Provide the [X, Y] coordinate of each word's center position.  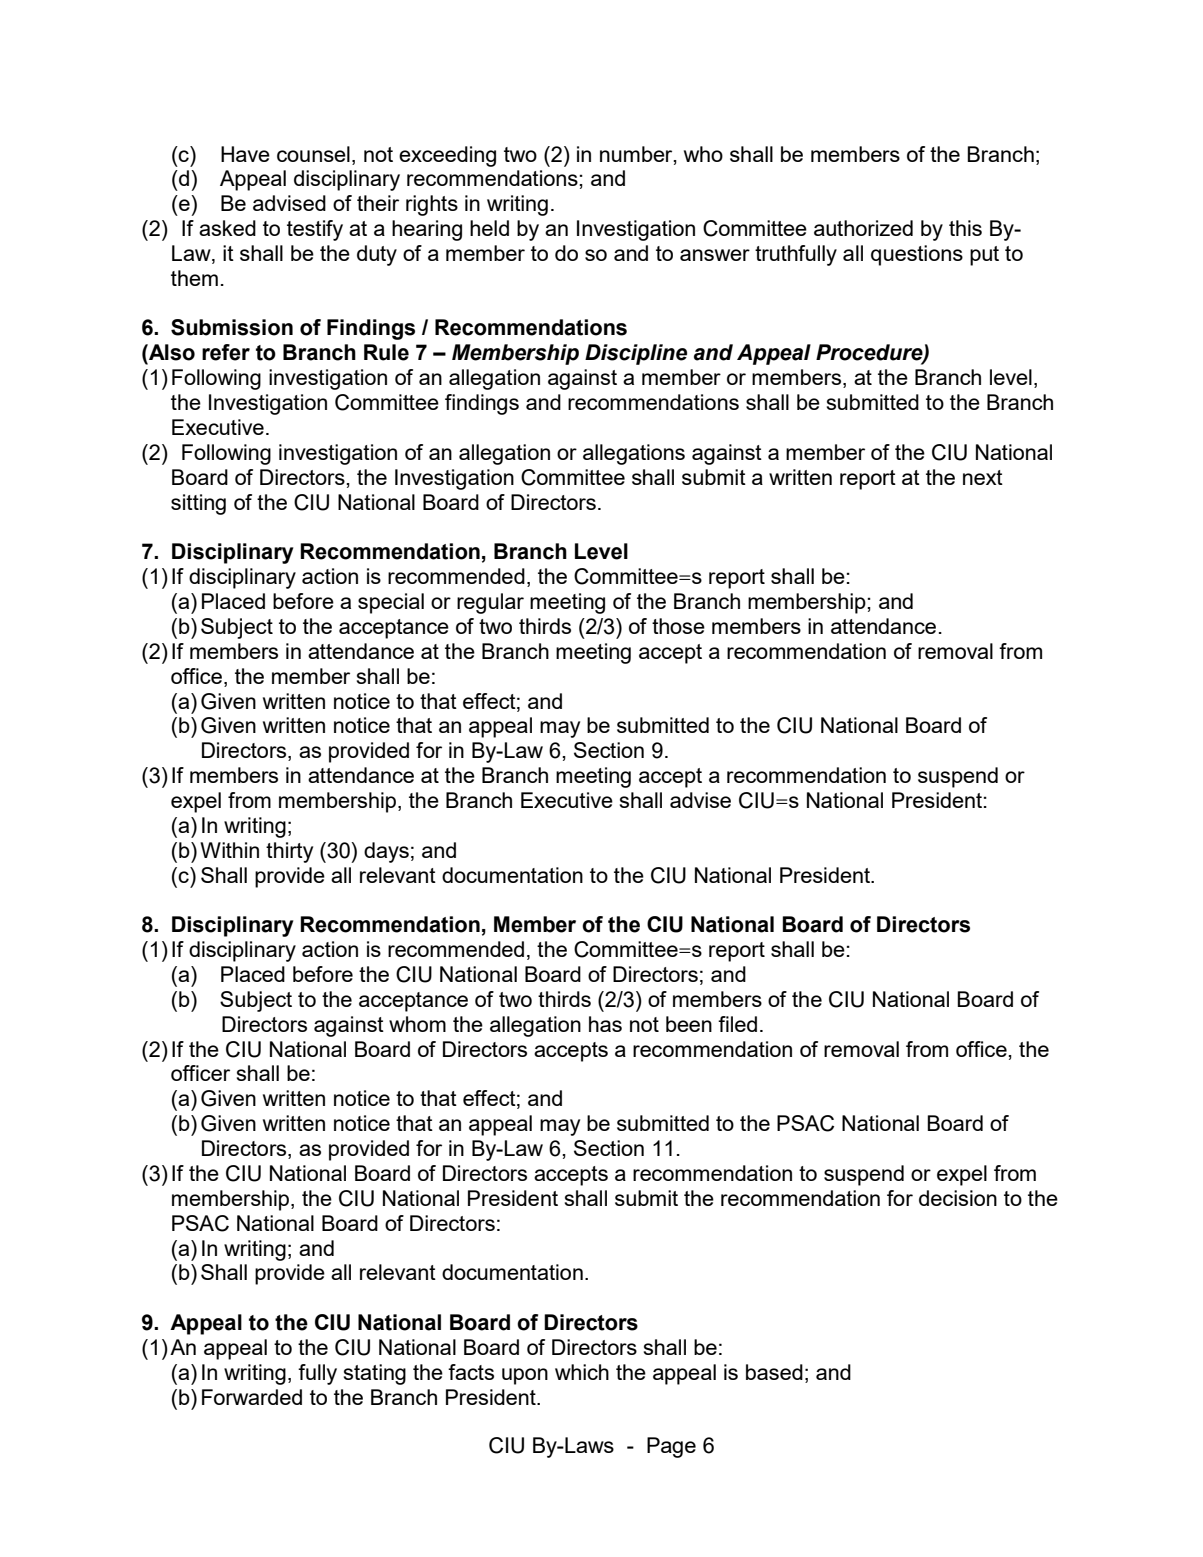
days [386, 852]
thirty [289, 852]
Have [245, 154]
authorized [863, 228]
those [678, 626]
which [582, 1372]
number [637, 155]
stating [375, 1374]
